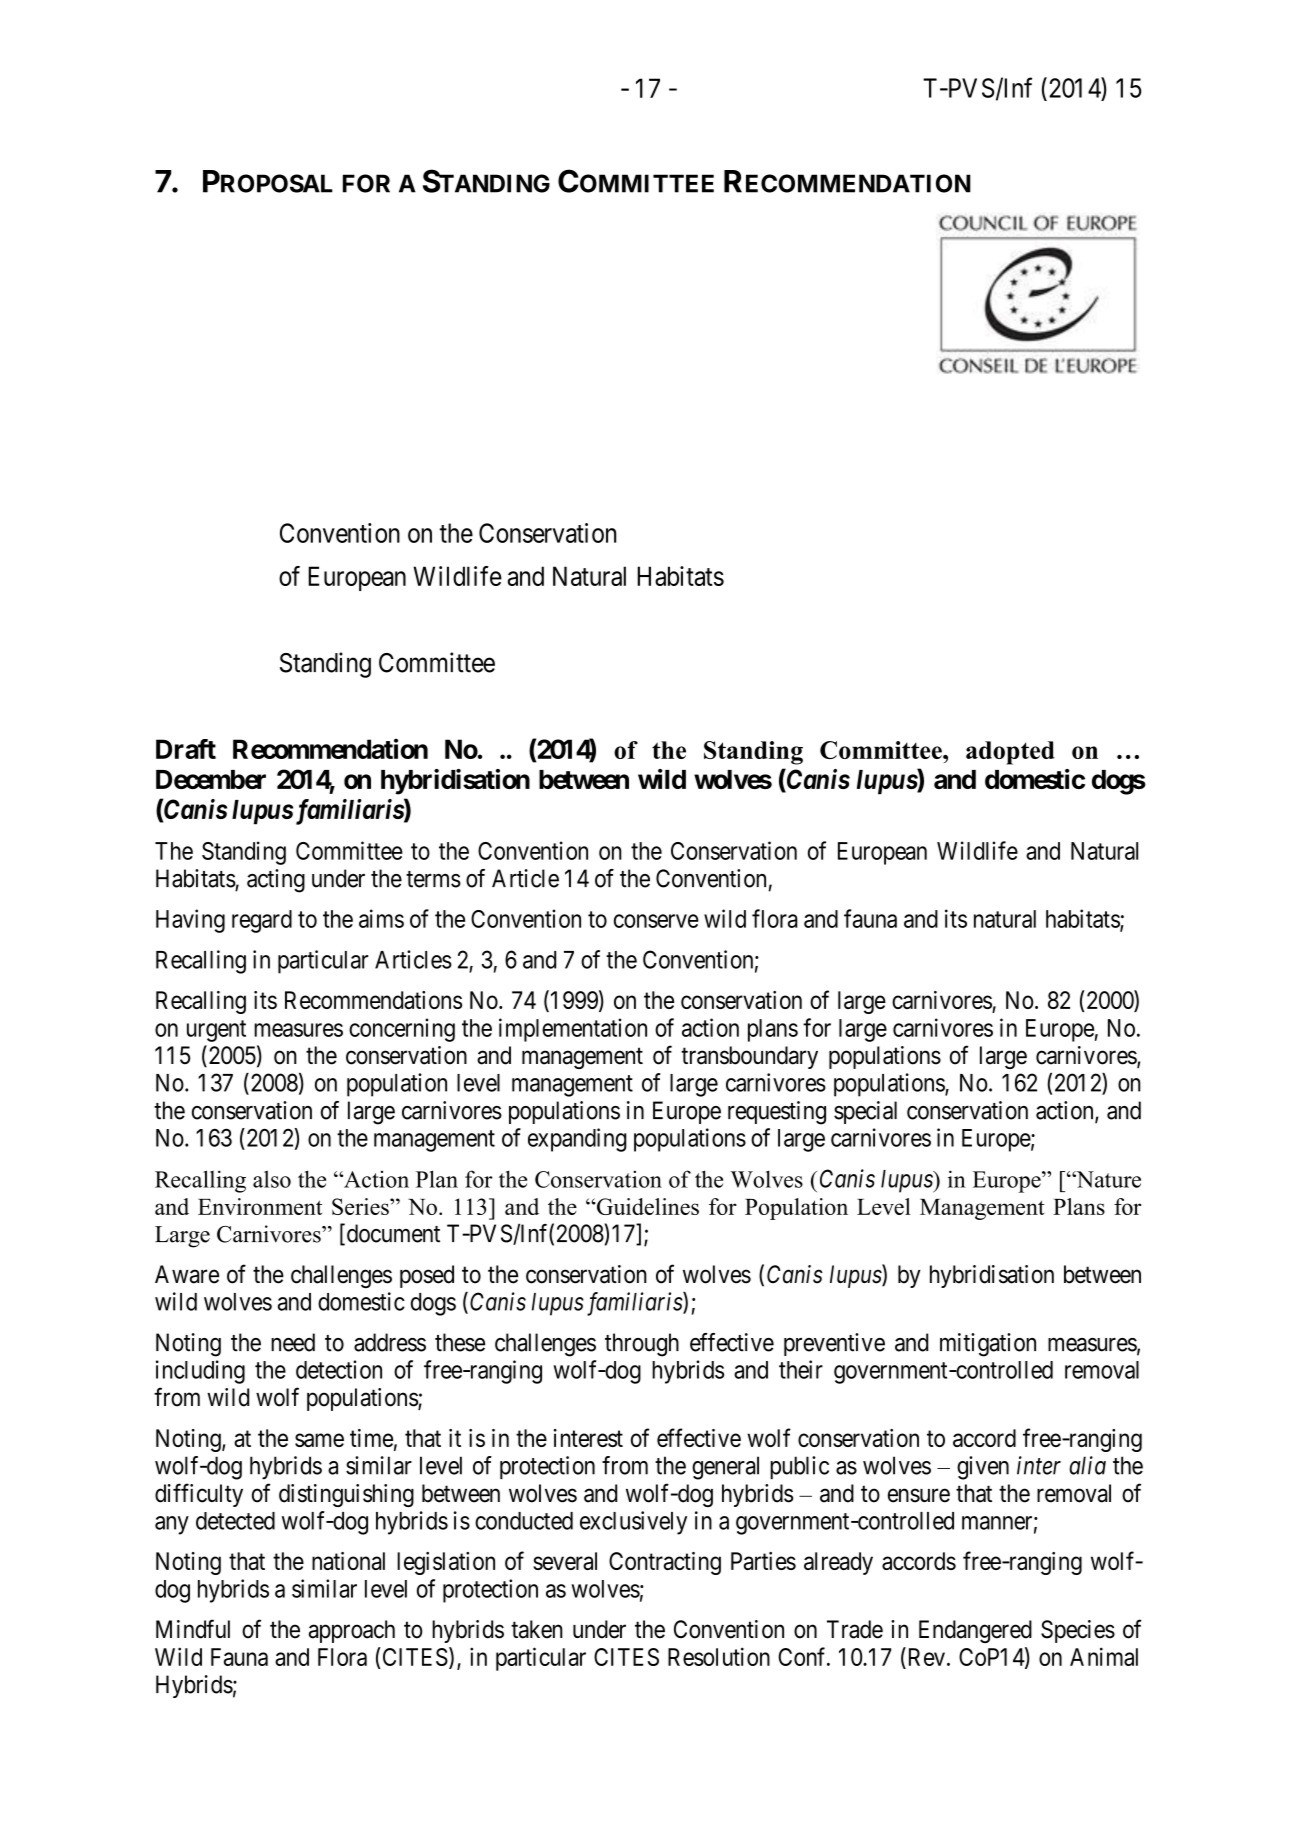 The width and height of the page is (1296, 1833). Describe the element at coordinates (433, 879) in the page. I see `terms` at that location.
